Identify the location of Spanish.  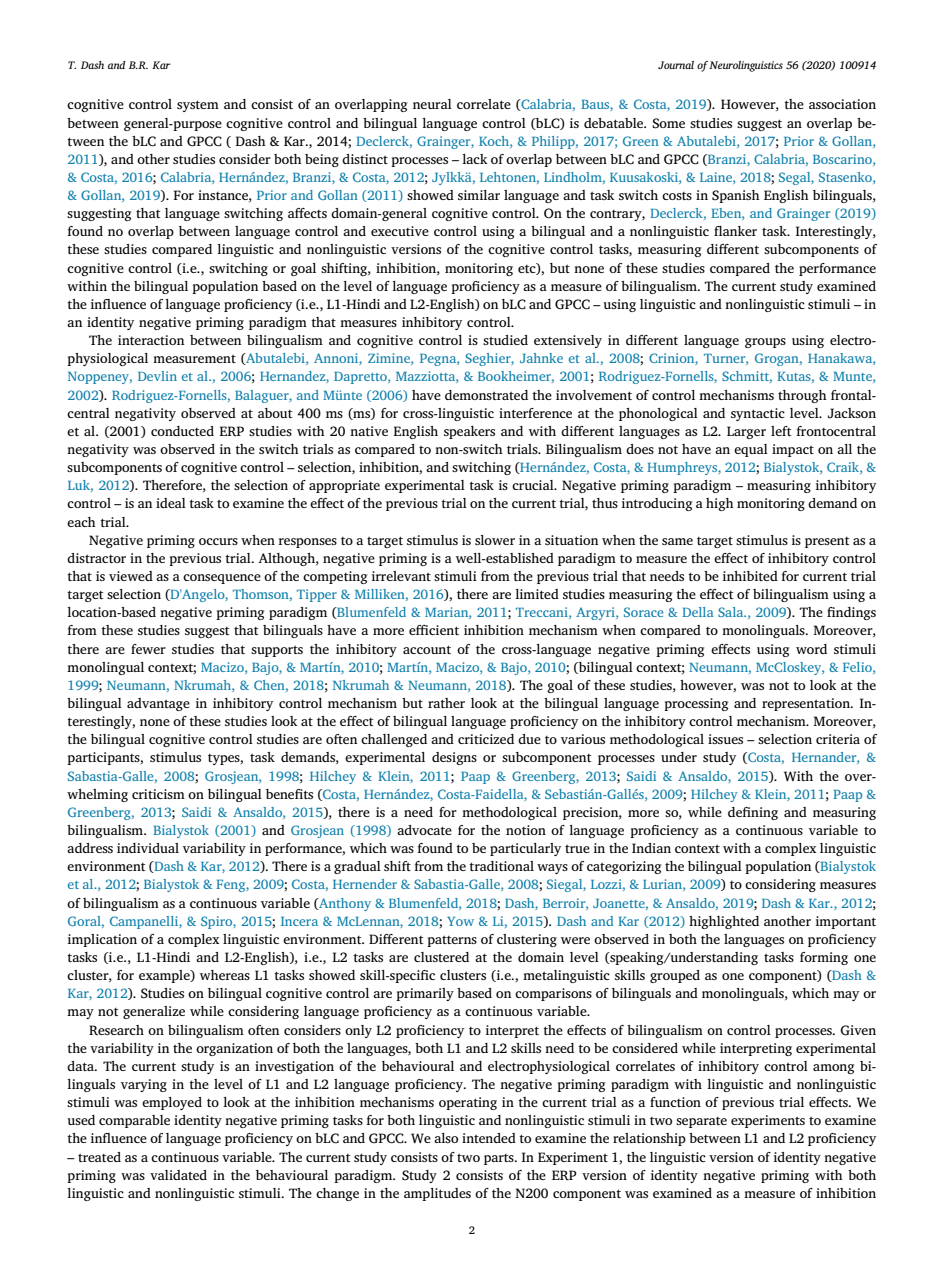
(736, 196).
